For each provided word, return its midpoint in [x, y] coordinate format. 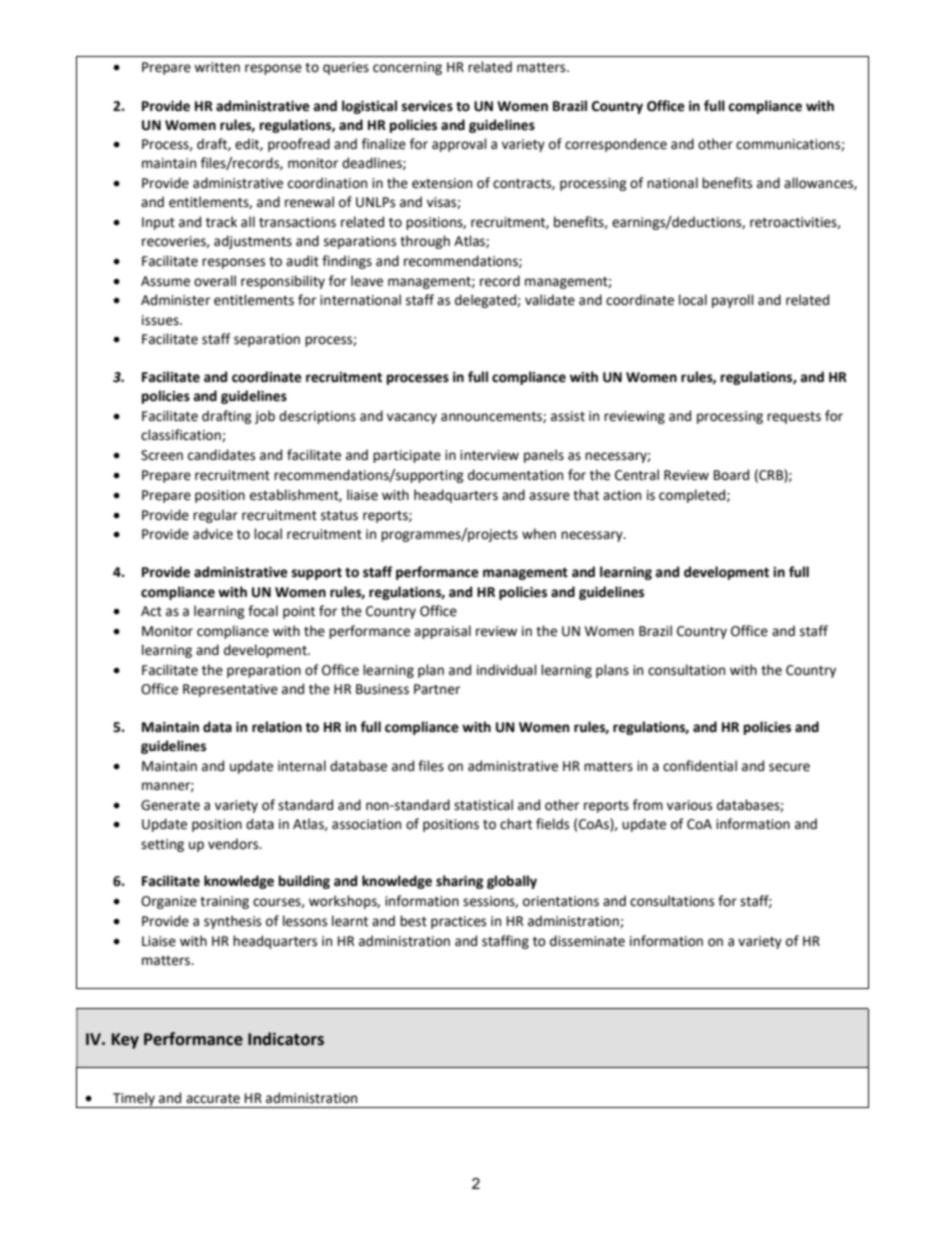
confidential [700, 766]
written [217, 67]
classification [182, 435]
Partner [437, 689]
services [427, 106]
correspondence [616, 145]
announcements [492, 417]
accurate [213, 1099]
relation [277, 727]
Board [731, 475]
